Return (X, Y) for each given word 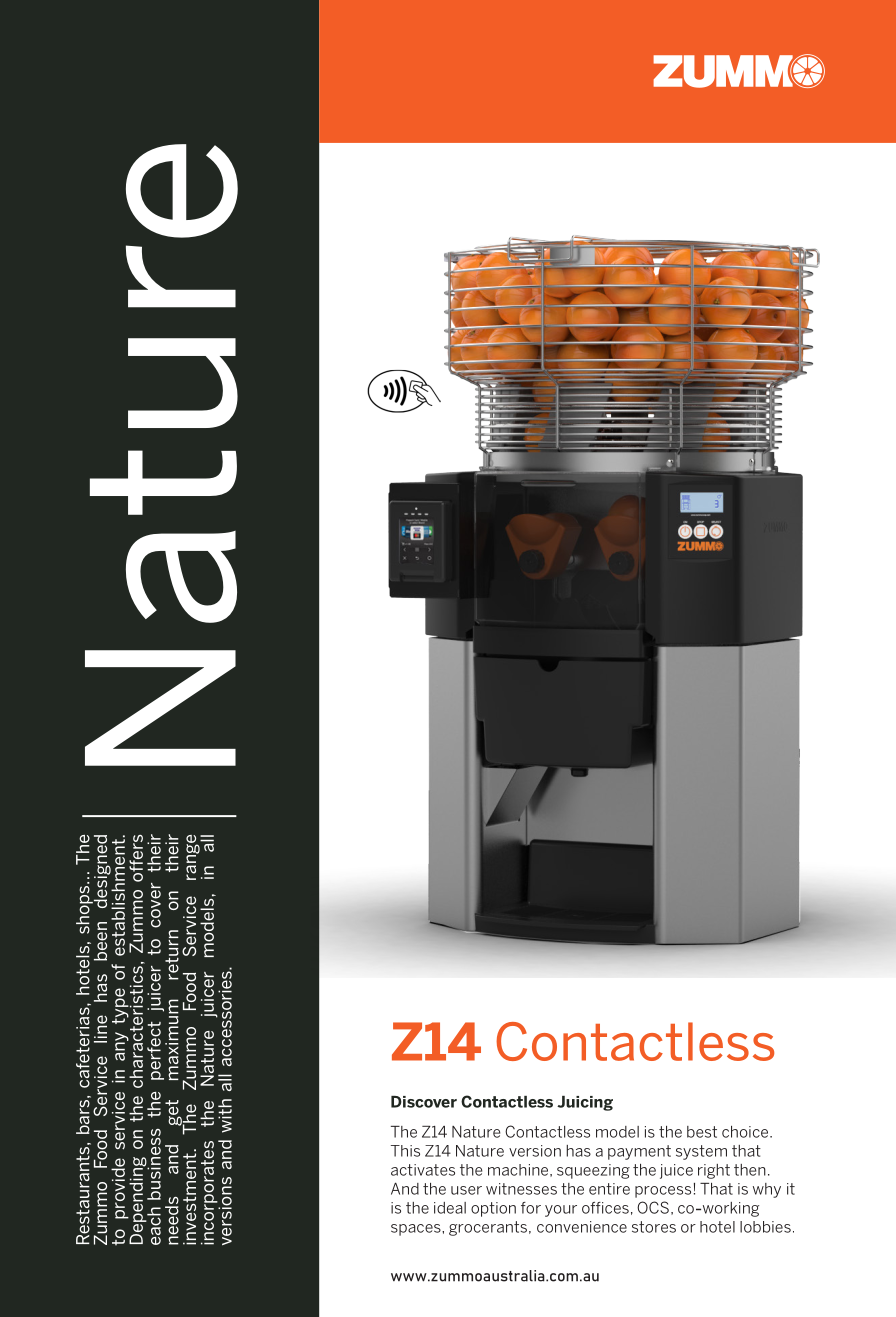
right (714, 1171)
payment (639, 1152)
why (767, 1190)
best (702, 1132)
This (405, 1151)
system (701, 1152)
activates (423, 1170)
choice (746, 1132)
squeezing (593, 1171)
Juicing (585, 1103)
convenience (582, 1227)
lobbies (765, 1227)
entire (609, 1189)
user (466, 1190)
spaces (417, 1230)
